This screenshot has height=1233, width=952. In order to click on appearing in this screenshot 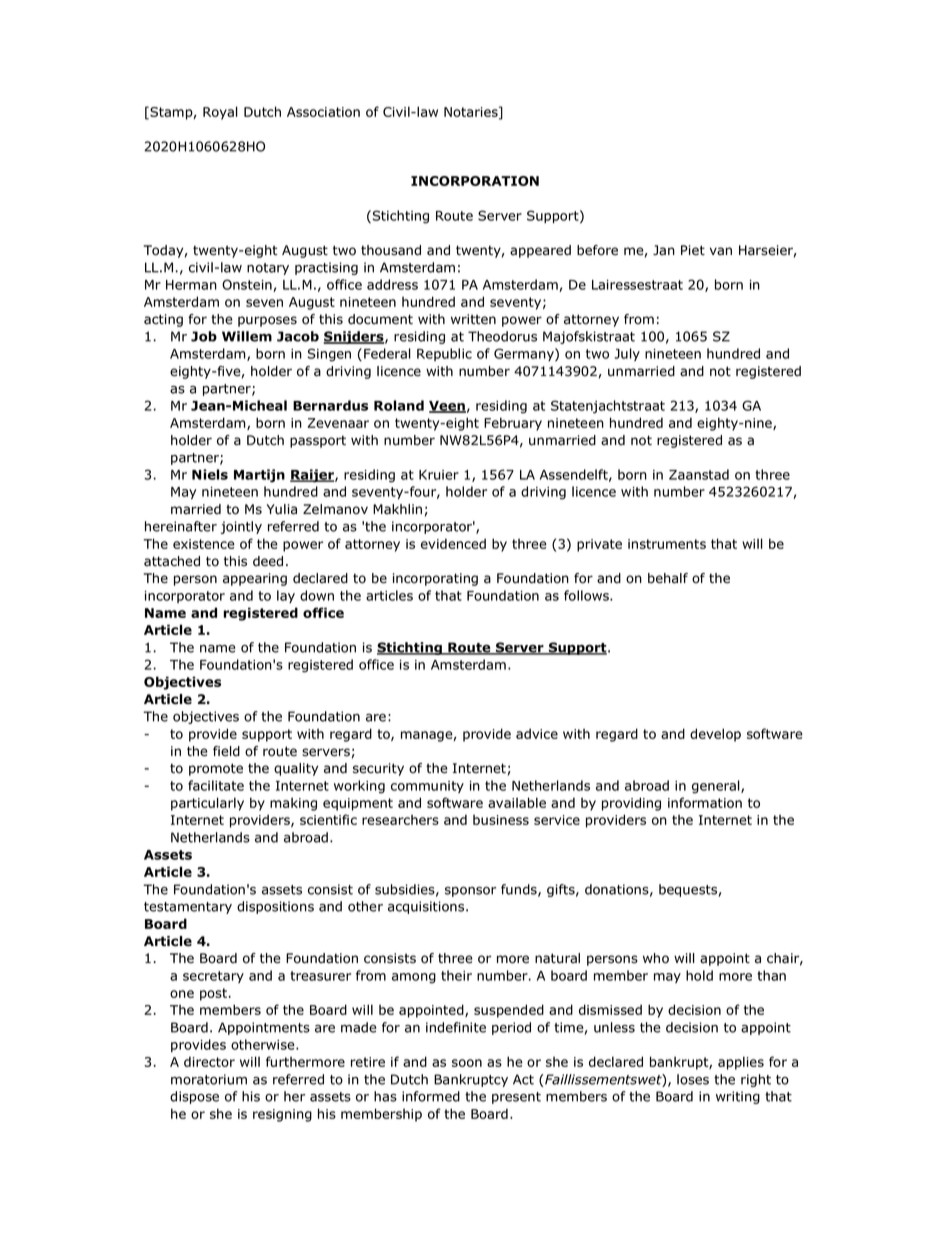, I will do `click(255, 579)`.
